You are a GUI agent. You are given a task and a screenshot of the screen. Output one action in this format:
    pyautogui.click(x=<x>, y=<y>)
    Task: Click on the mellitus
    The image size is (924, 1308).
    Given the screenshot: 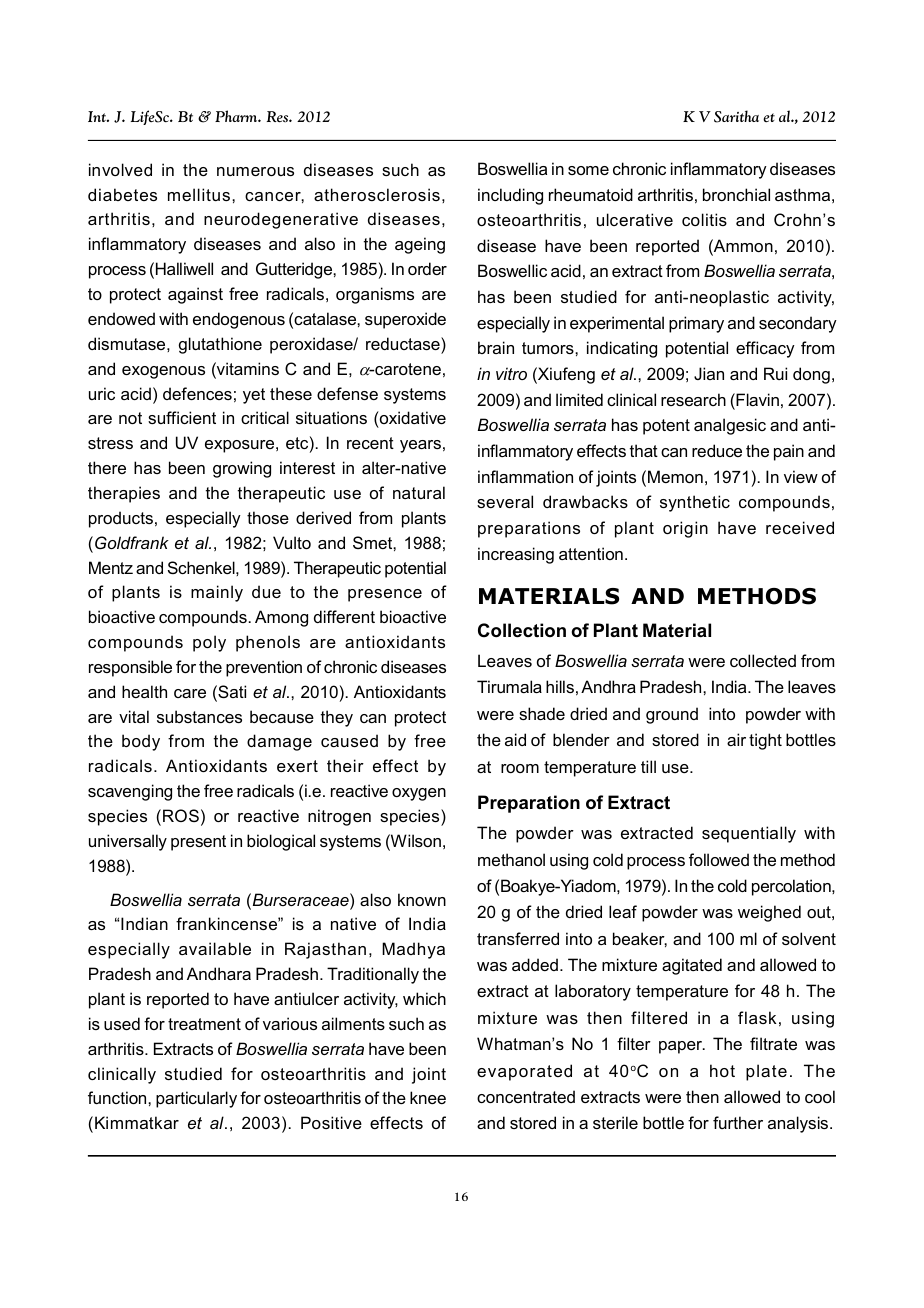 What is the action you would take?
    pyautogui.click(x=199, y=194)
